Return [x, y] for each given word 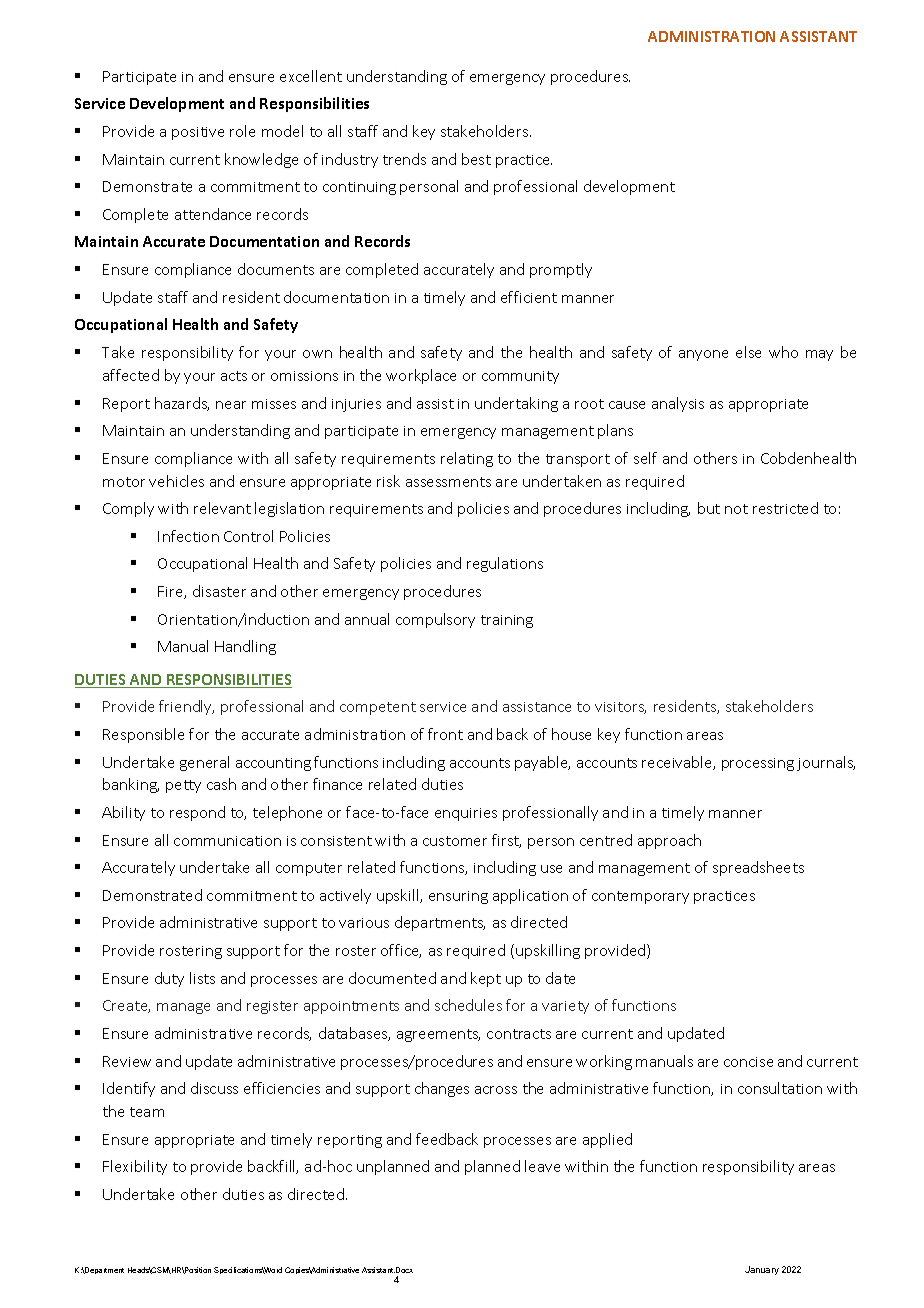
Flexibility [135, 1167]
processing [758, 764]
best [476, 159]
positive [198, 133]
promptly [561, 270]
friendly [186, 707]
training [507, 621]
